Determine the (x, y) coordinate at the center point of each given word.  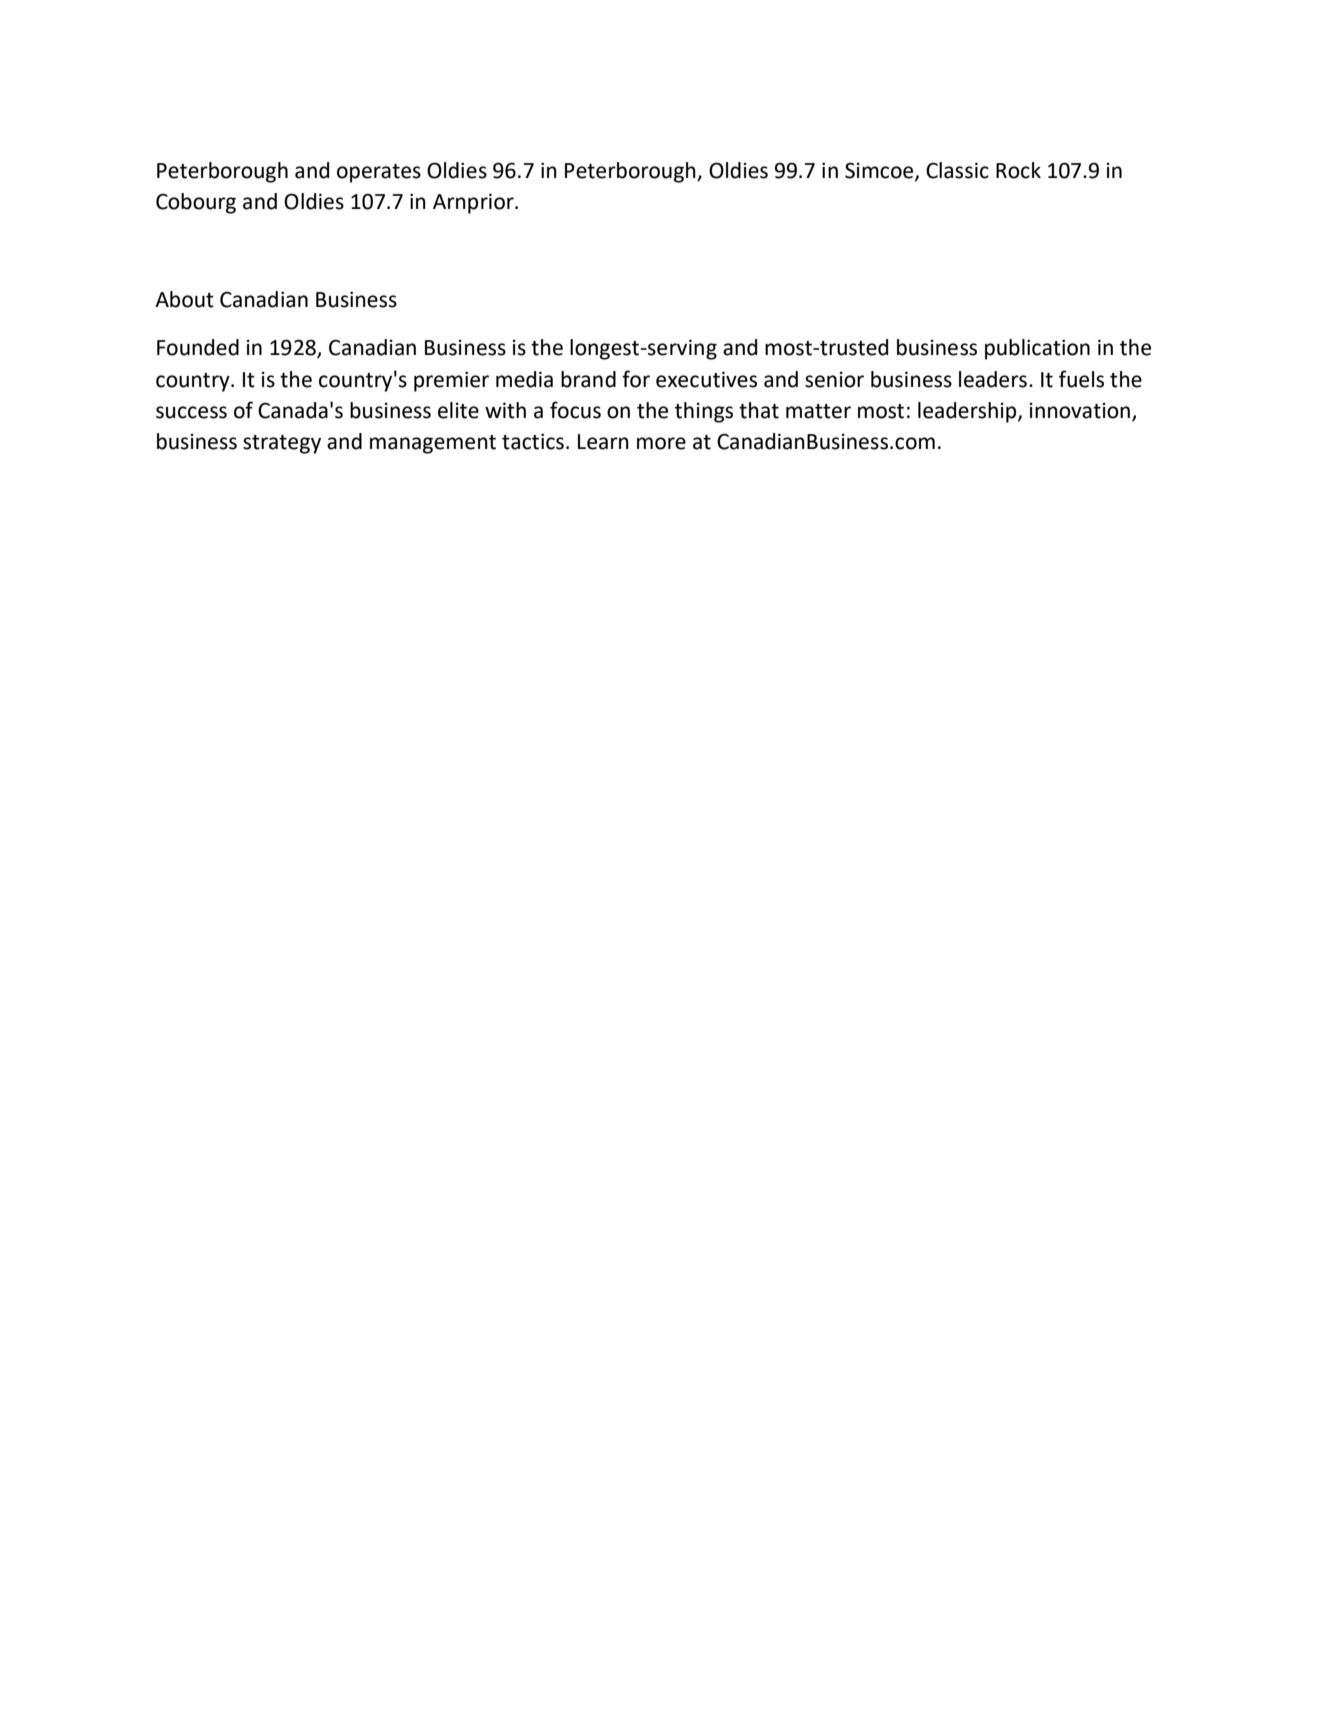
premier (451, 381)
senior (834, 380)
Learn (603, 442)
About (184, 299)
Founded (198, 347)
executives (706, 379)
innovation (1080, 411)
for (636, 379)
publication (1037, 349)
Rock (1018, 170)
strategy (282, 444)
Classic (957, 170)
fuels (1081, 379)
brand (588, 379)
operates (379, 173)
